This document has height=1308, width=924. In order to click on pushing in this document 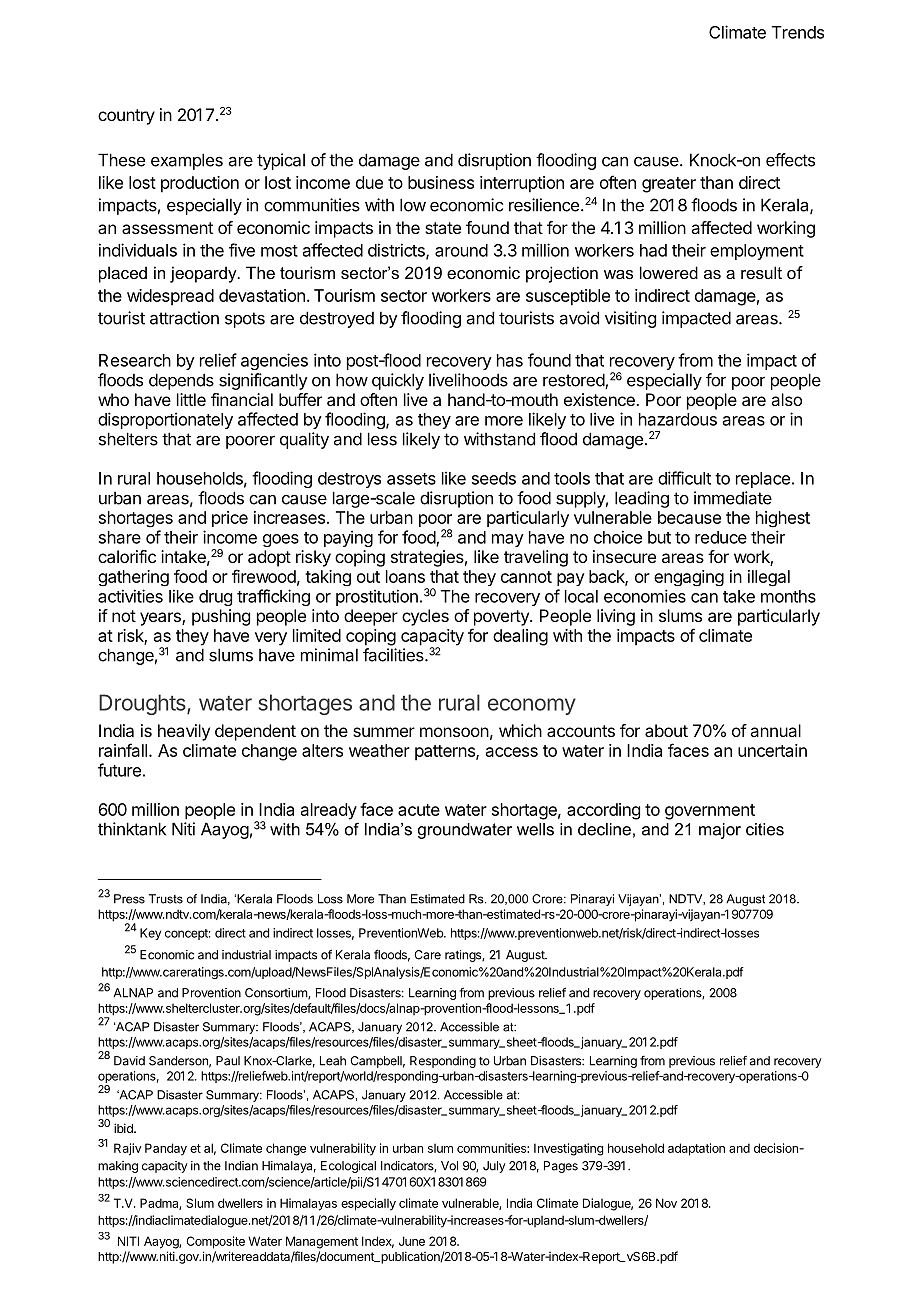, I will do `click(221, 617)`.
